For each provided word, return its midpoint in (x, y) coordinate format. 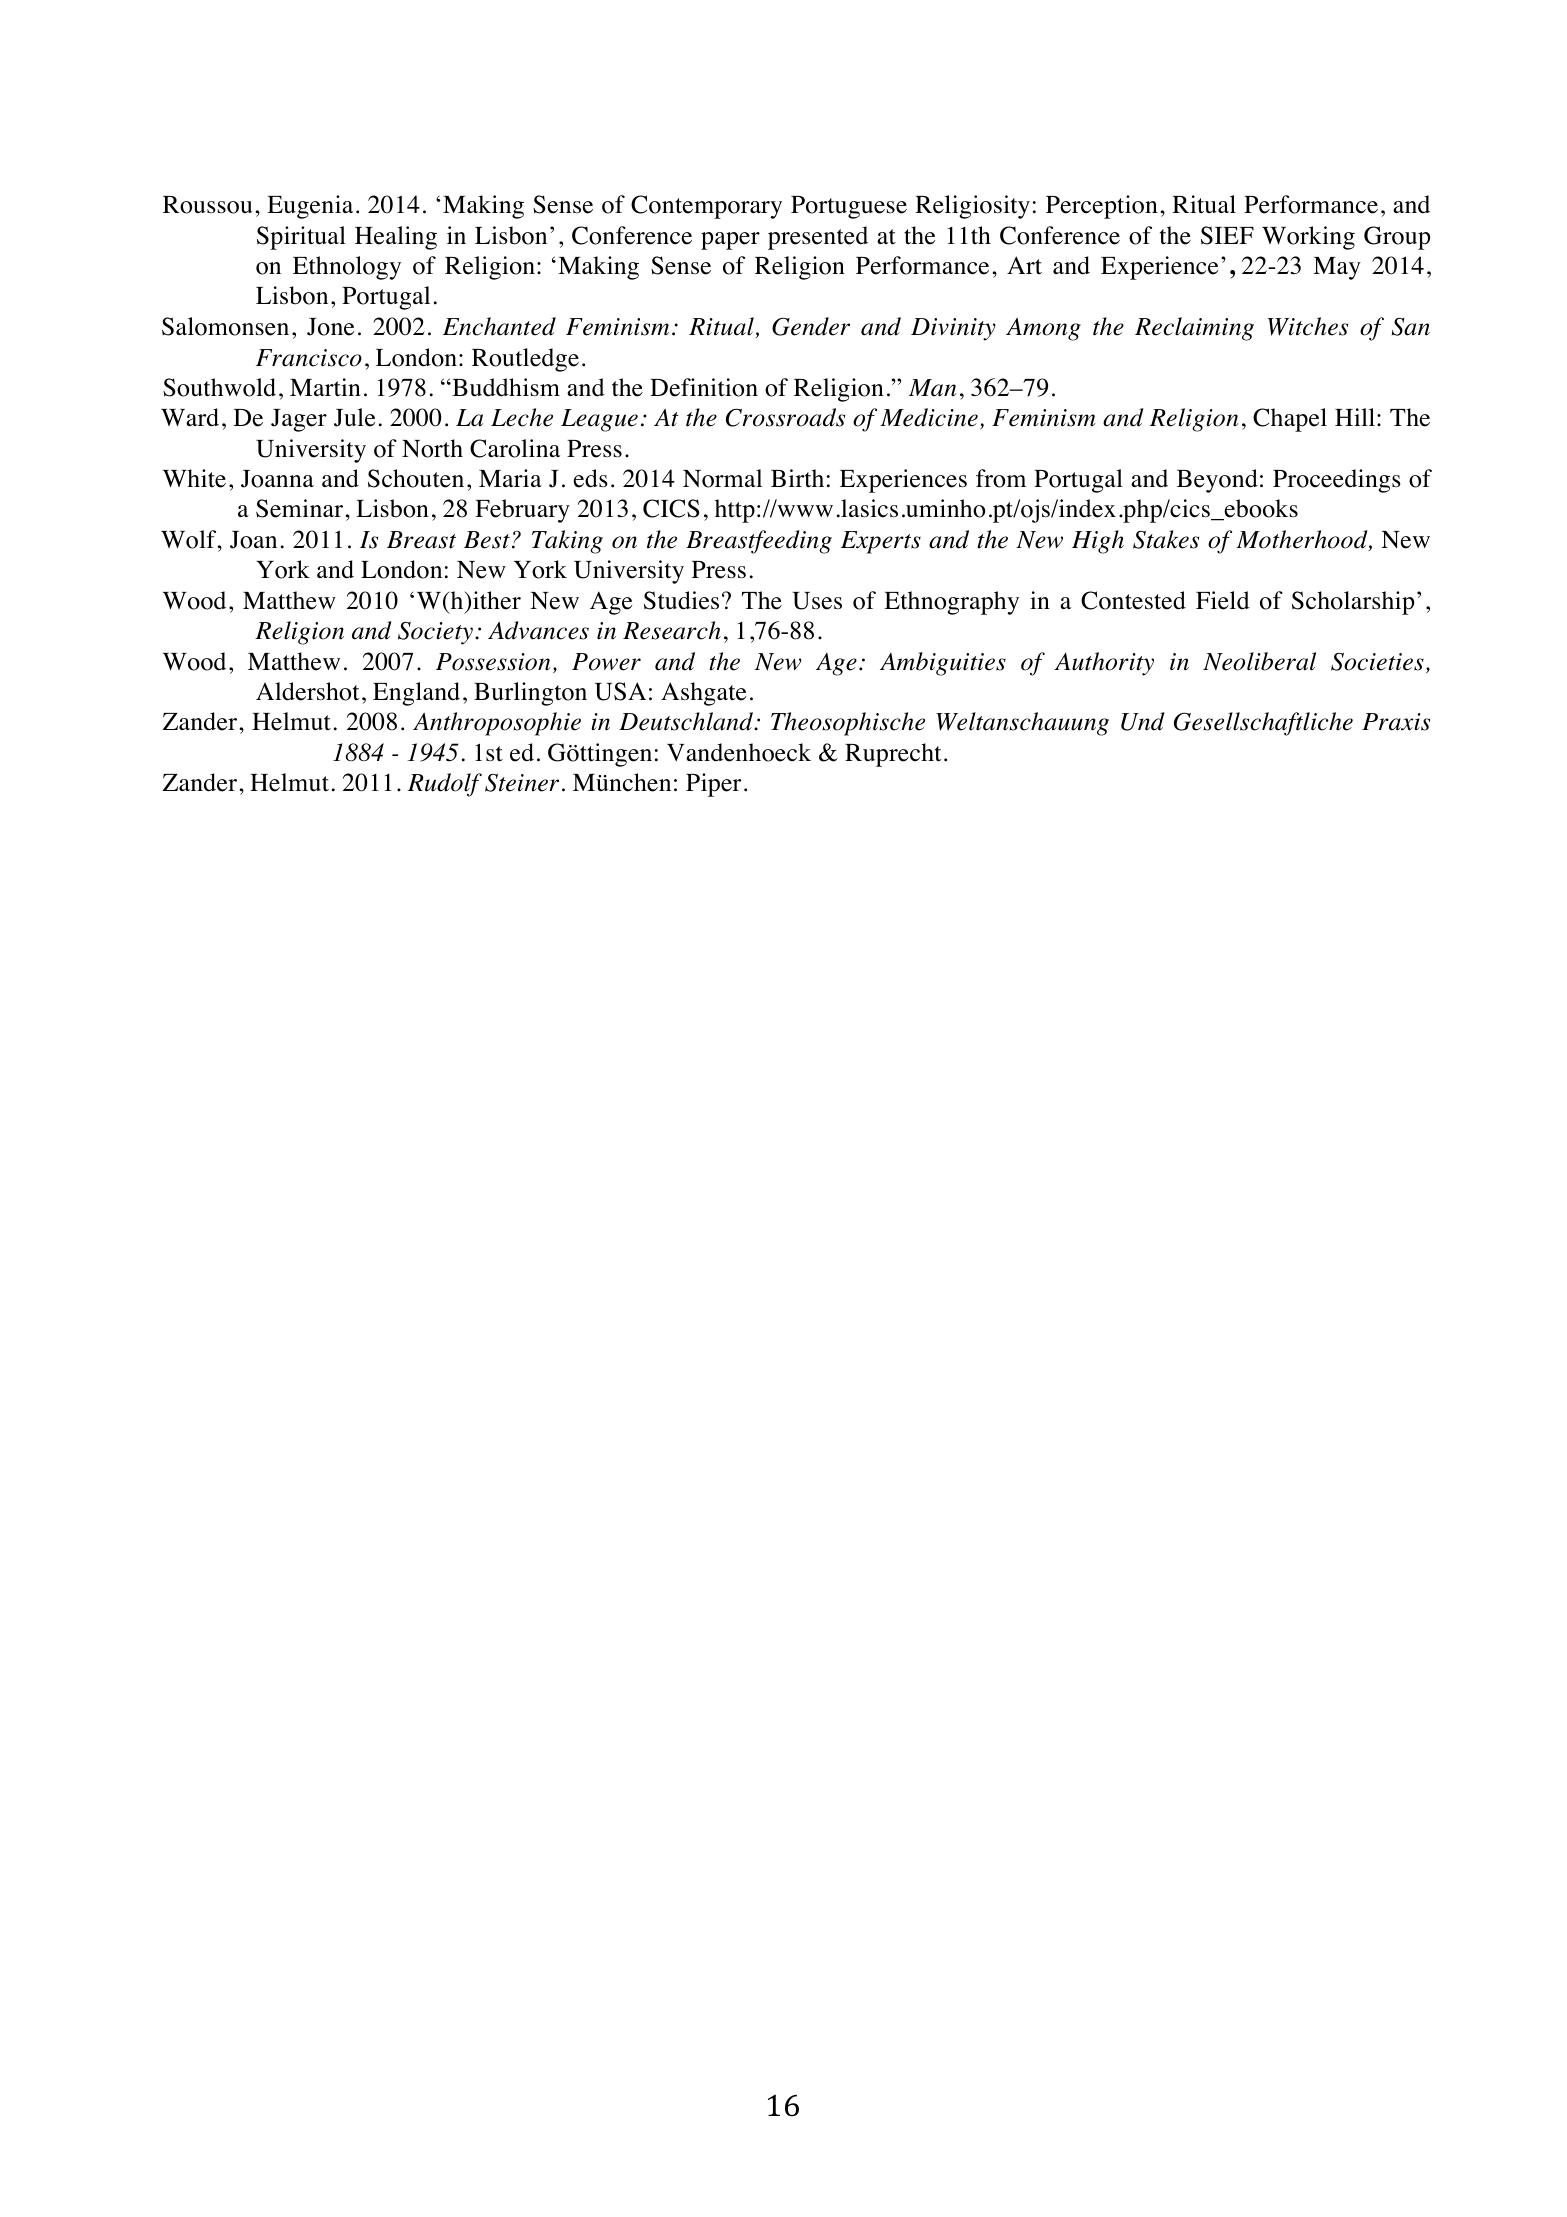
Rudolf (445, 785)
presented (818, 238)
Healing (396, 238)
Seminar (301, 508)
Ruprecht (893, 755)
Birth (797, 478)
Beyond (1217, 481)
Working (1308, 238)
